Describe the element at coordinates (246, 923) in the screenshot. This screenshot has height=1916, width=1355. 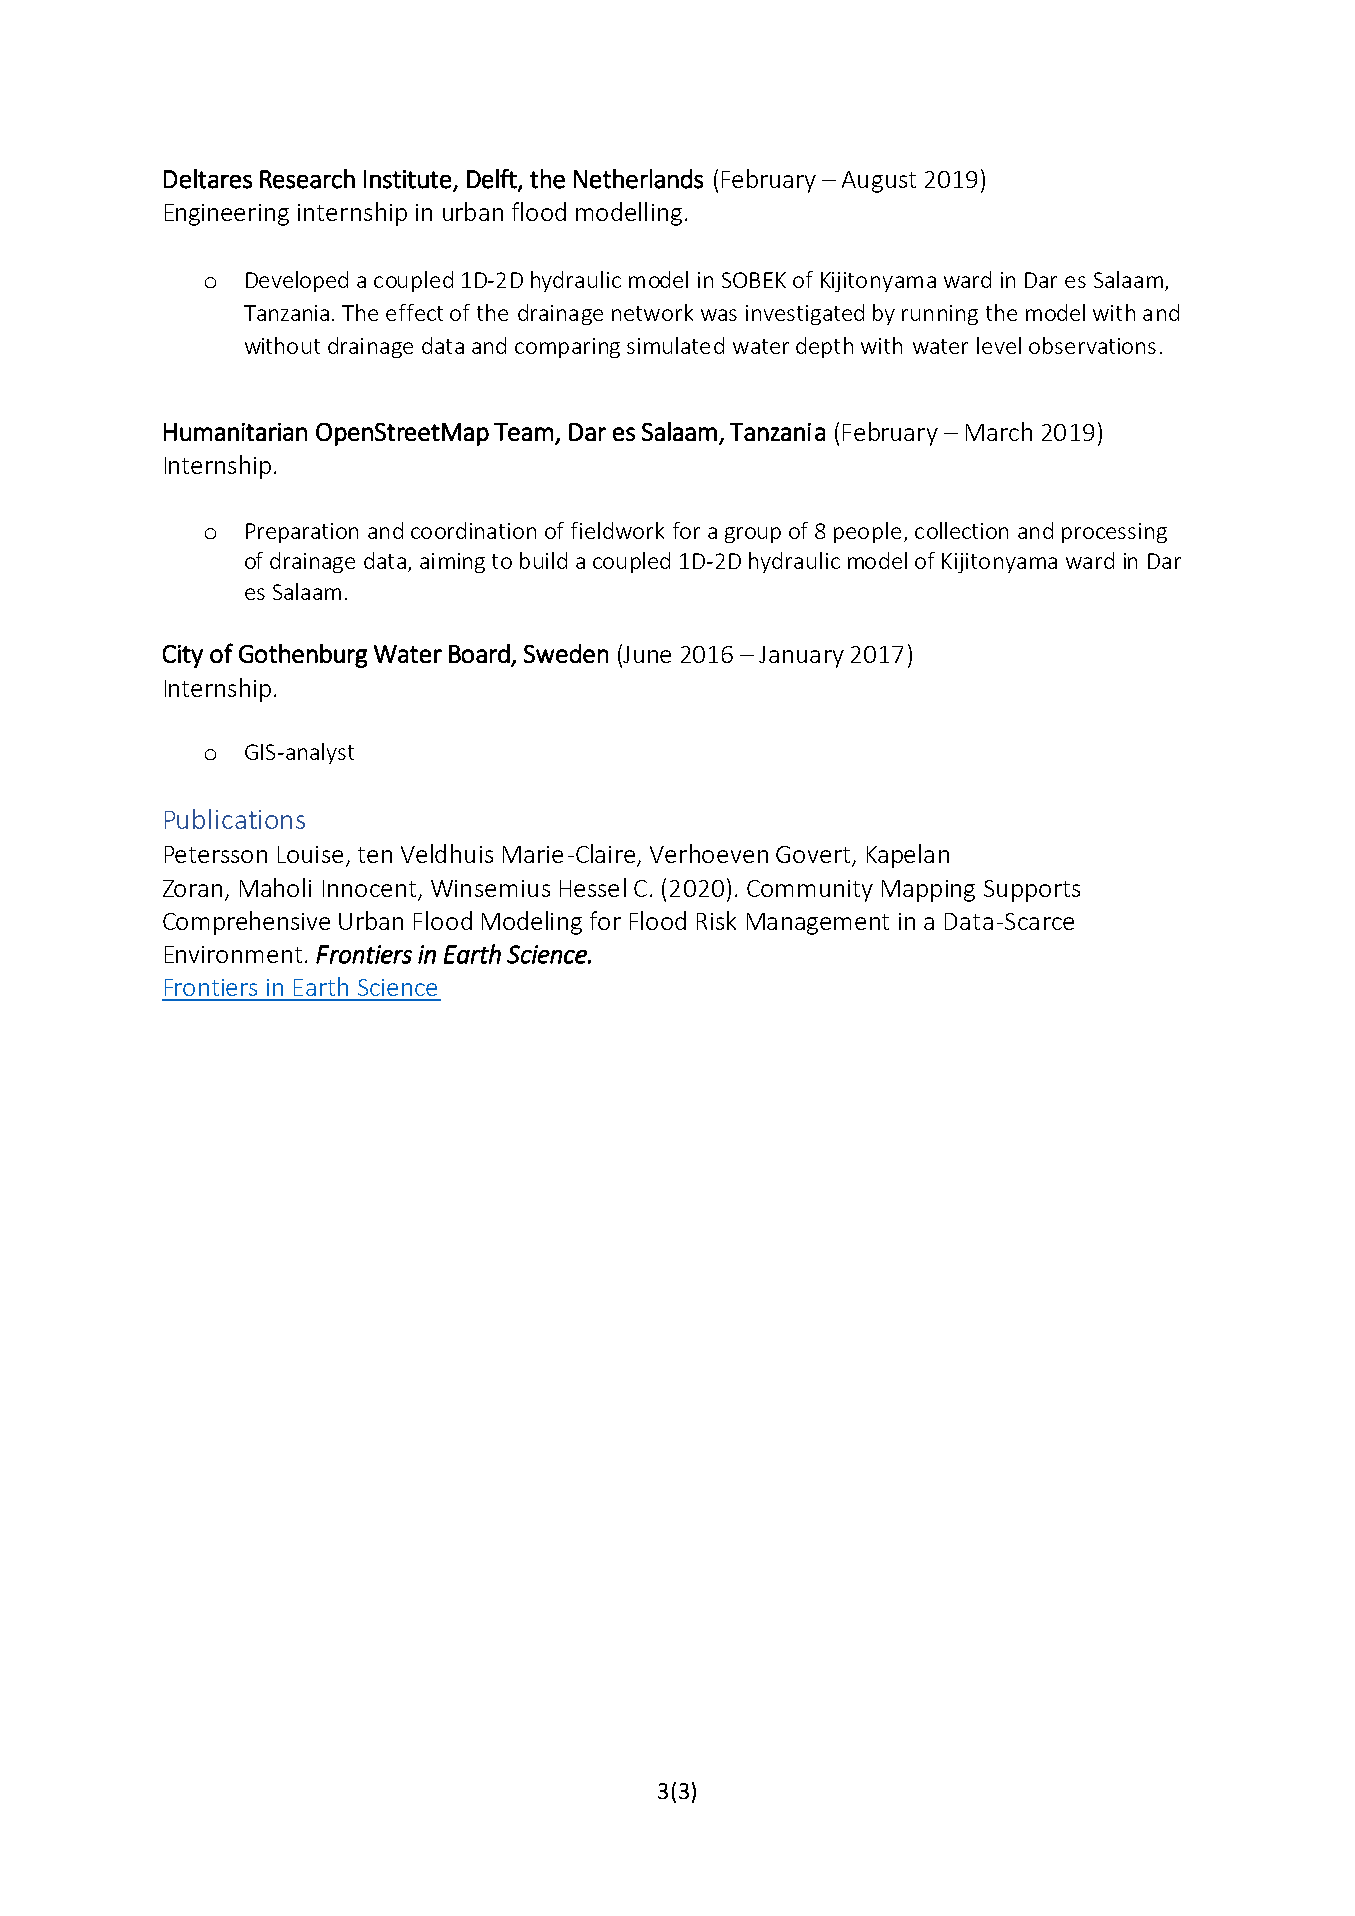
I see `Comprehensive` at that location.
